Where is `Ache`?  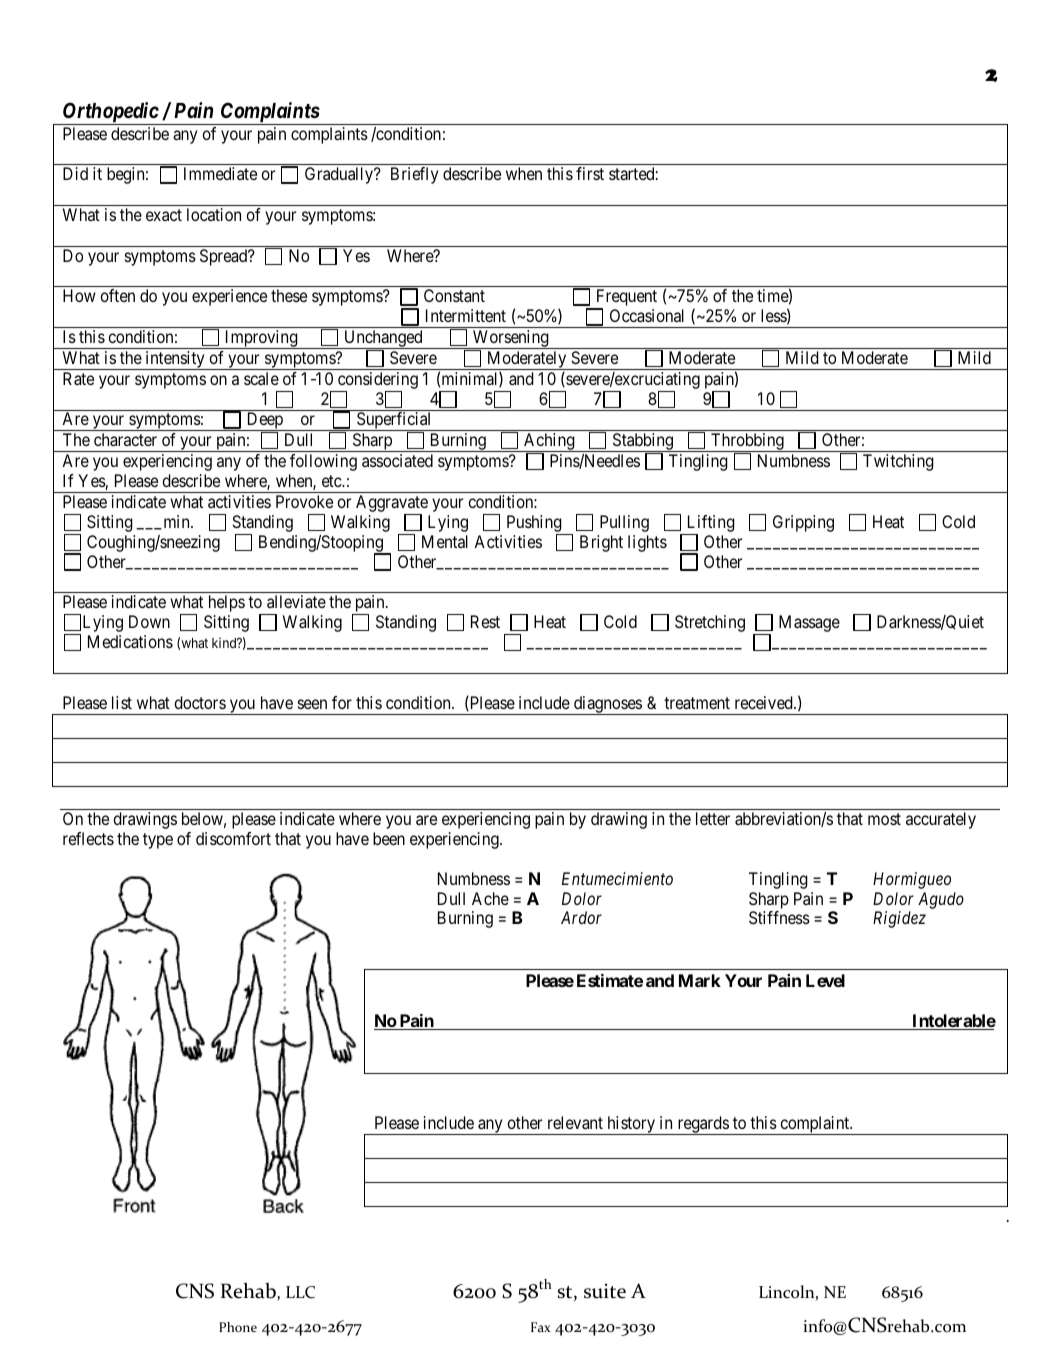
Ache is located at coordinates (490, 898).
